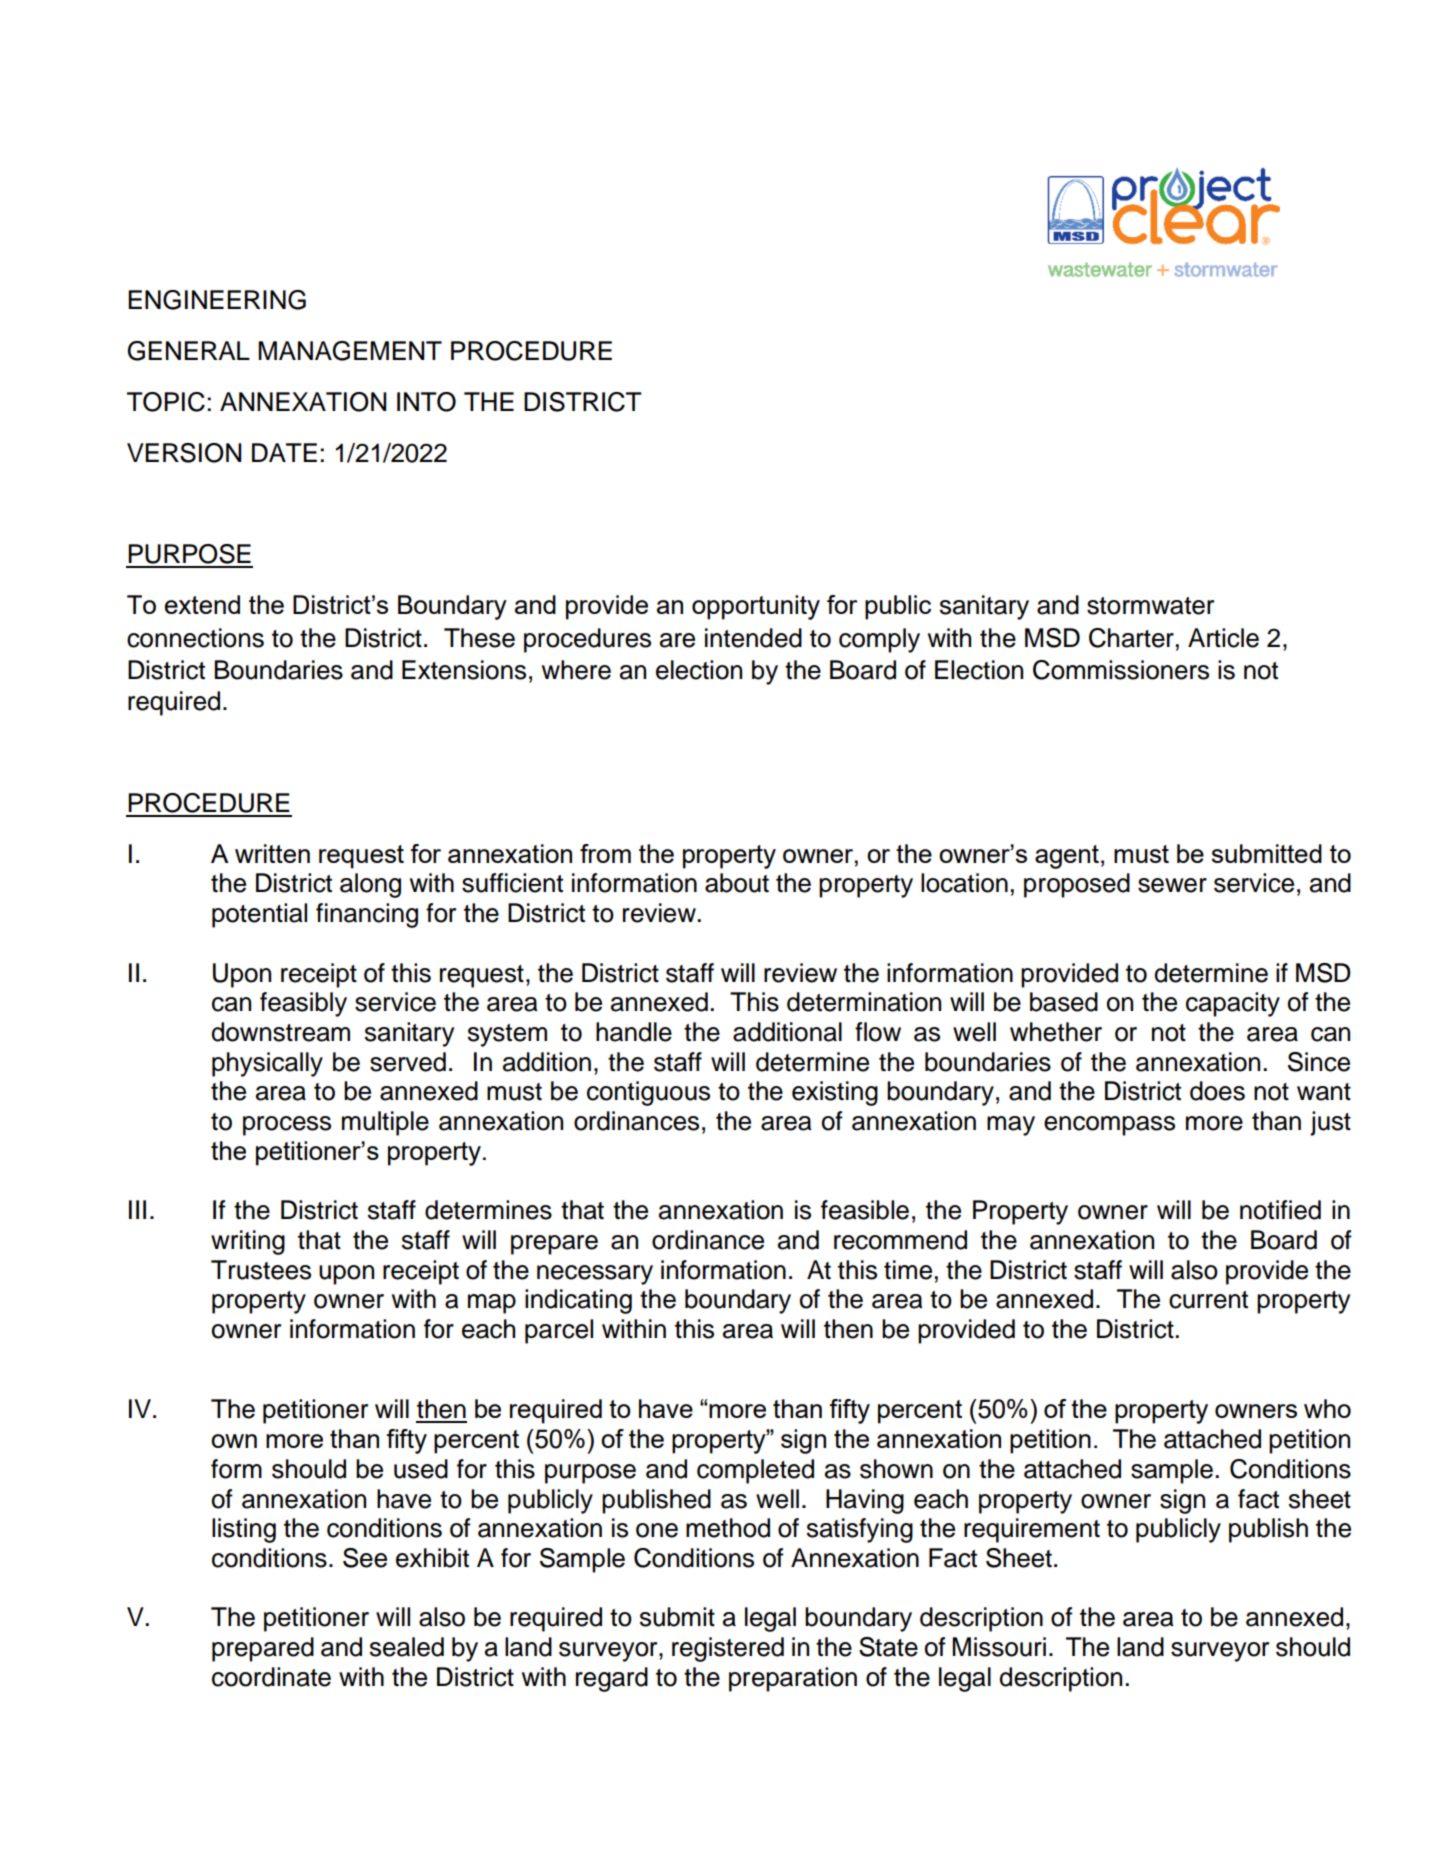 The height and width of the screenshot is (1859, 1436). I want to click on does, so click(1217, 1091).
